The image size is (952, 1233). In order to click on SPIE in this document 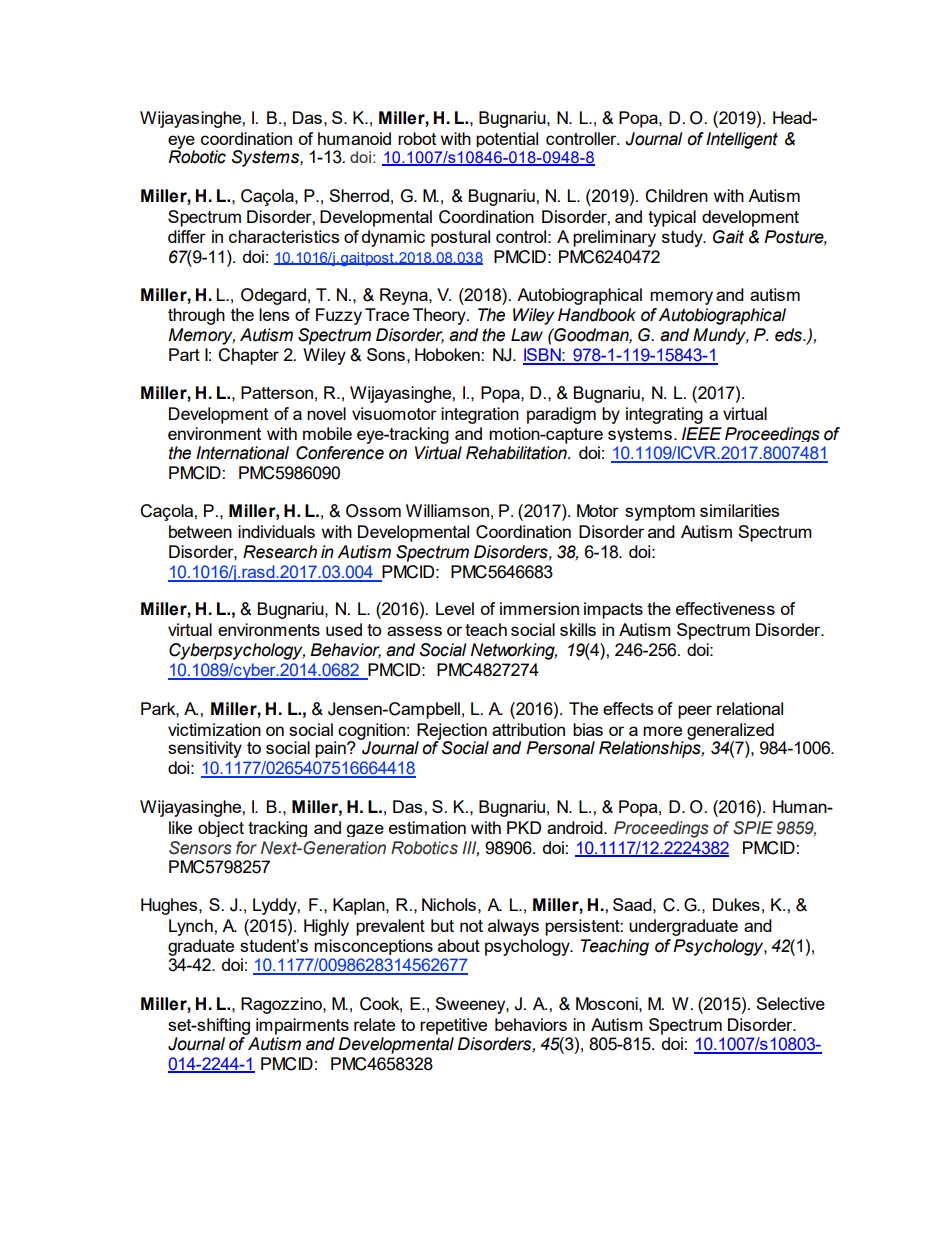, I will do `click(753, 828)`.
